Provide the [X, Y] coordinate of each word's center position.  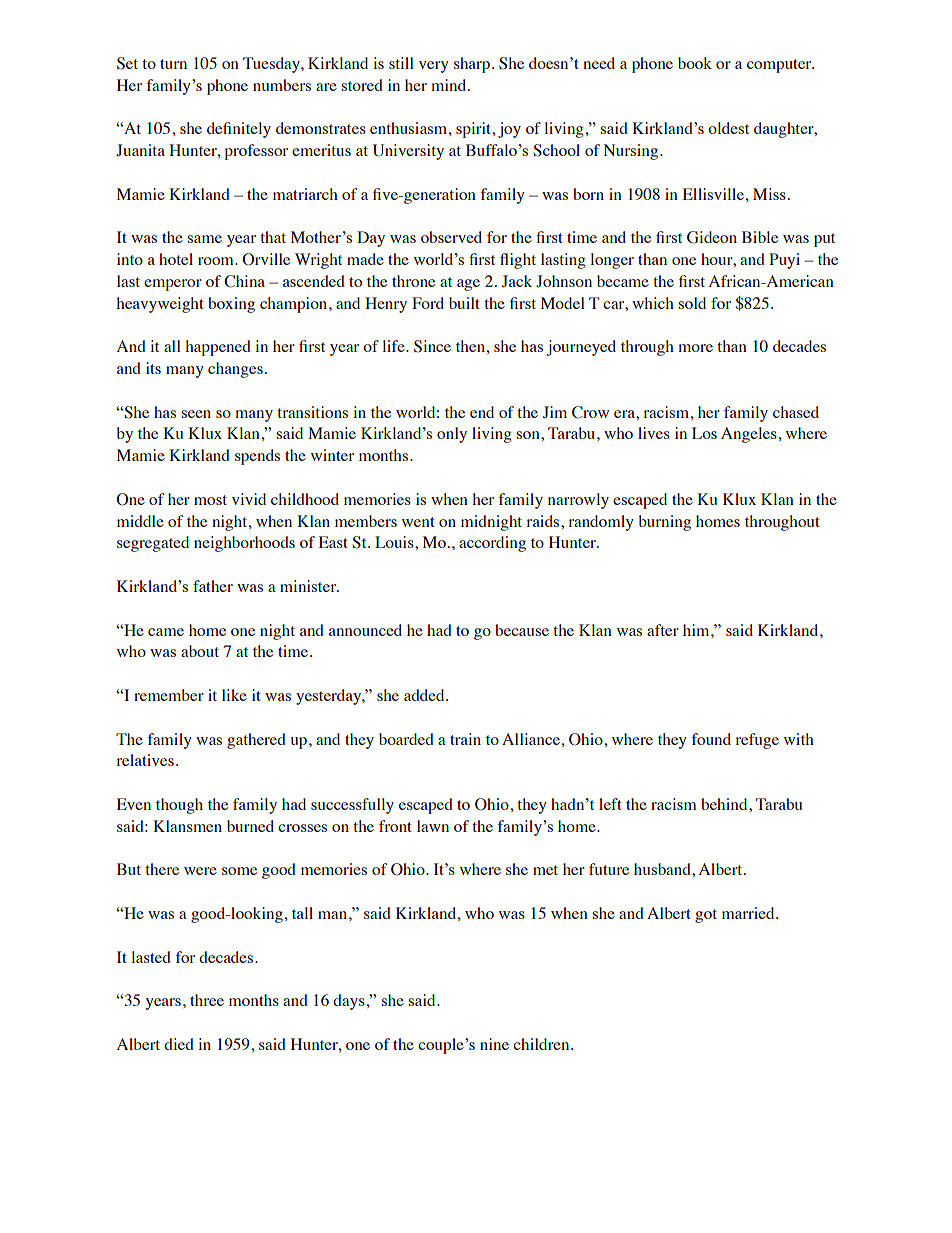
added [425, 695]
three [207, 1000]
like [234, 695]
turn [173, 64]
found [711, 739]
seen [196, 414]
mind [450, 85]
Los [704, 433]
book [695, 63]
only [452, 435]
